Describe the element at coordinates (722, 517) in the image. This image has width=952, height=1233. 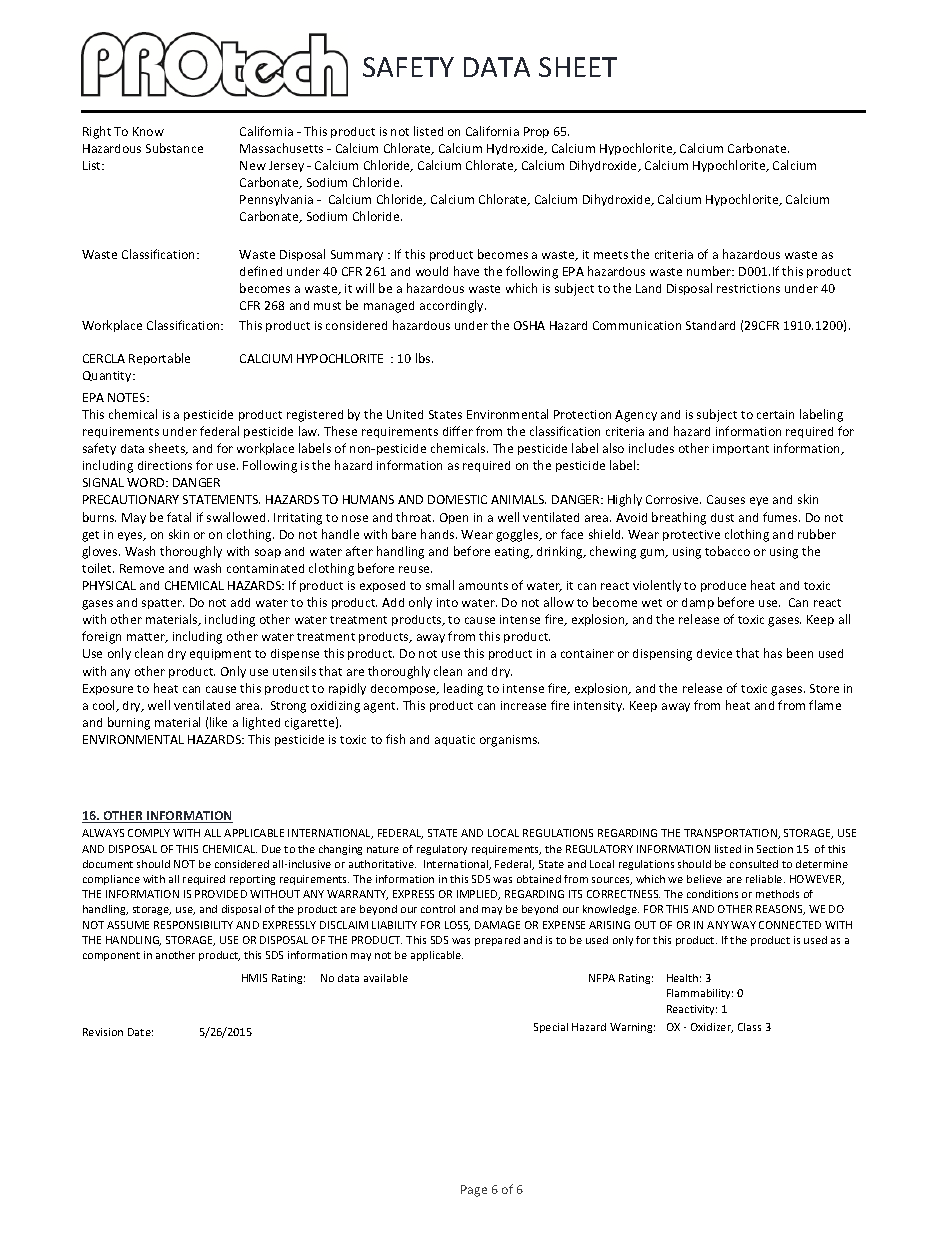
I see `dust` at that location.
